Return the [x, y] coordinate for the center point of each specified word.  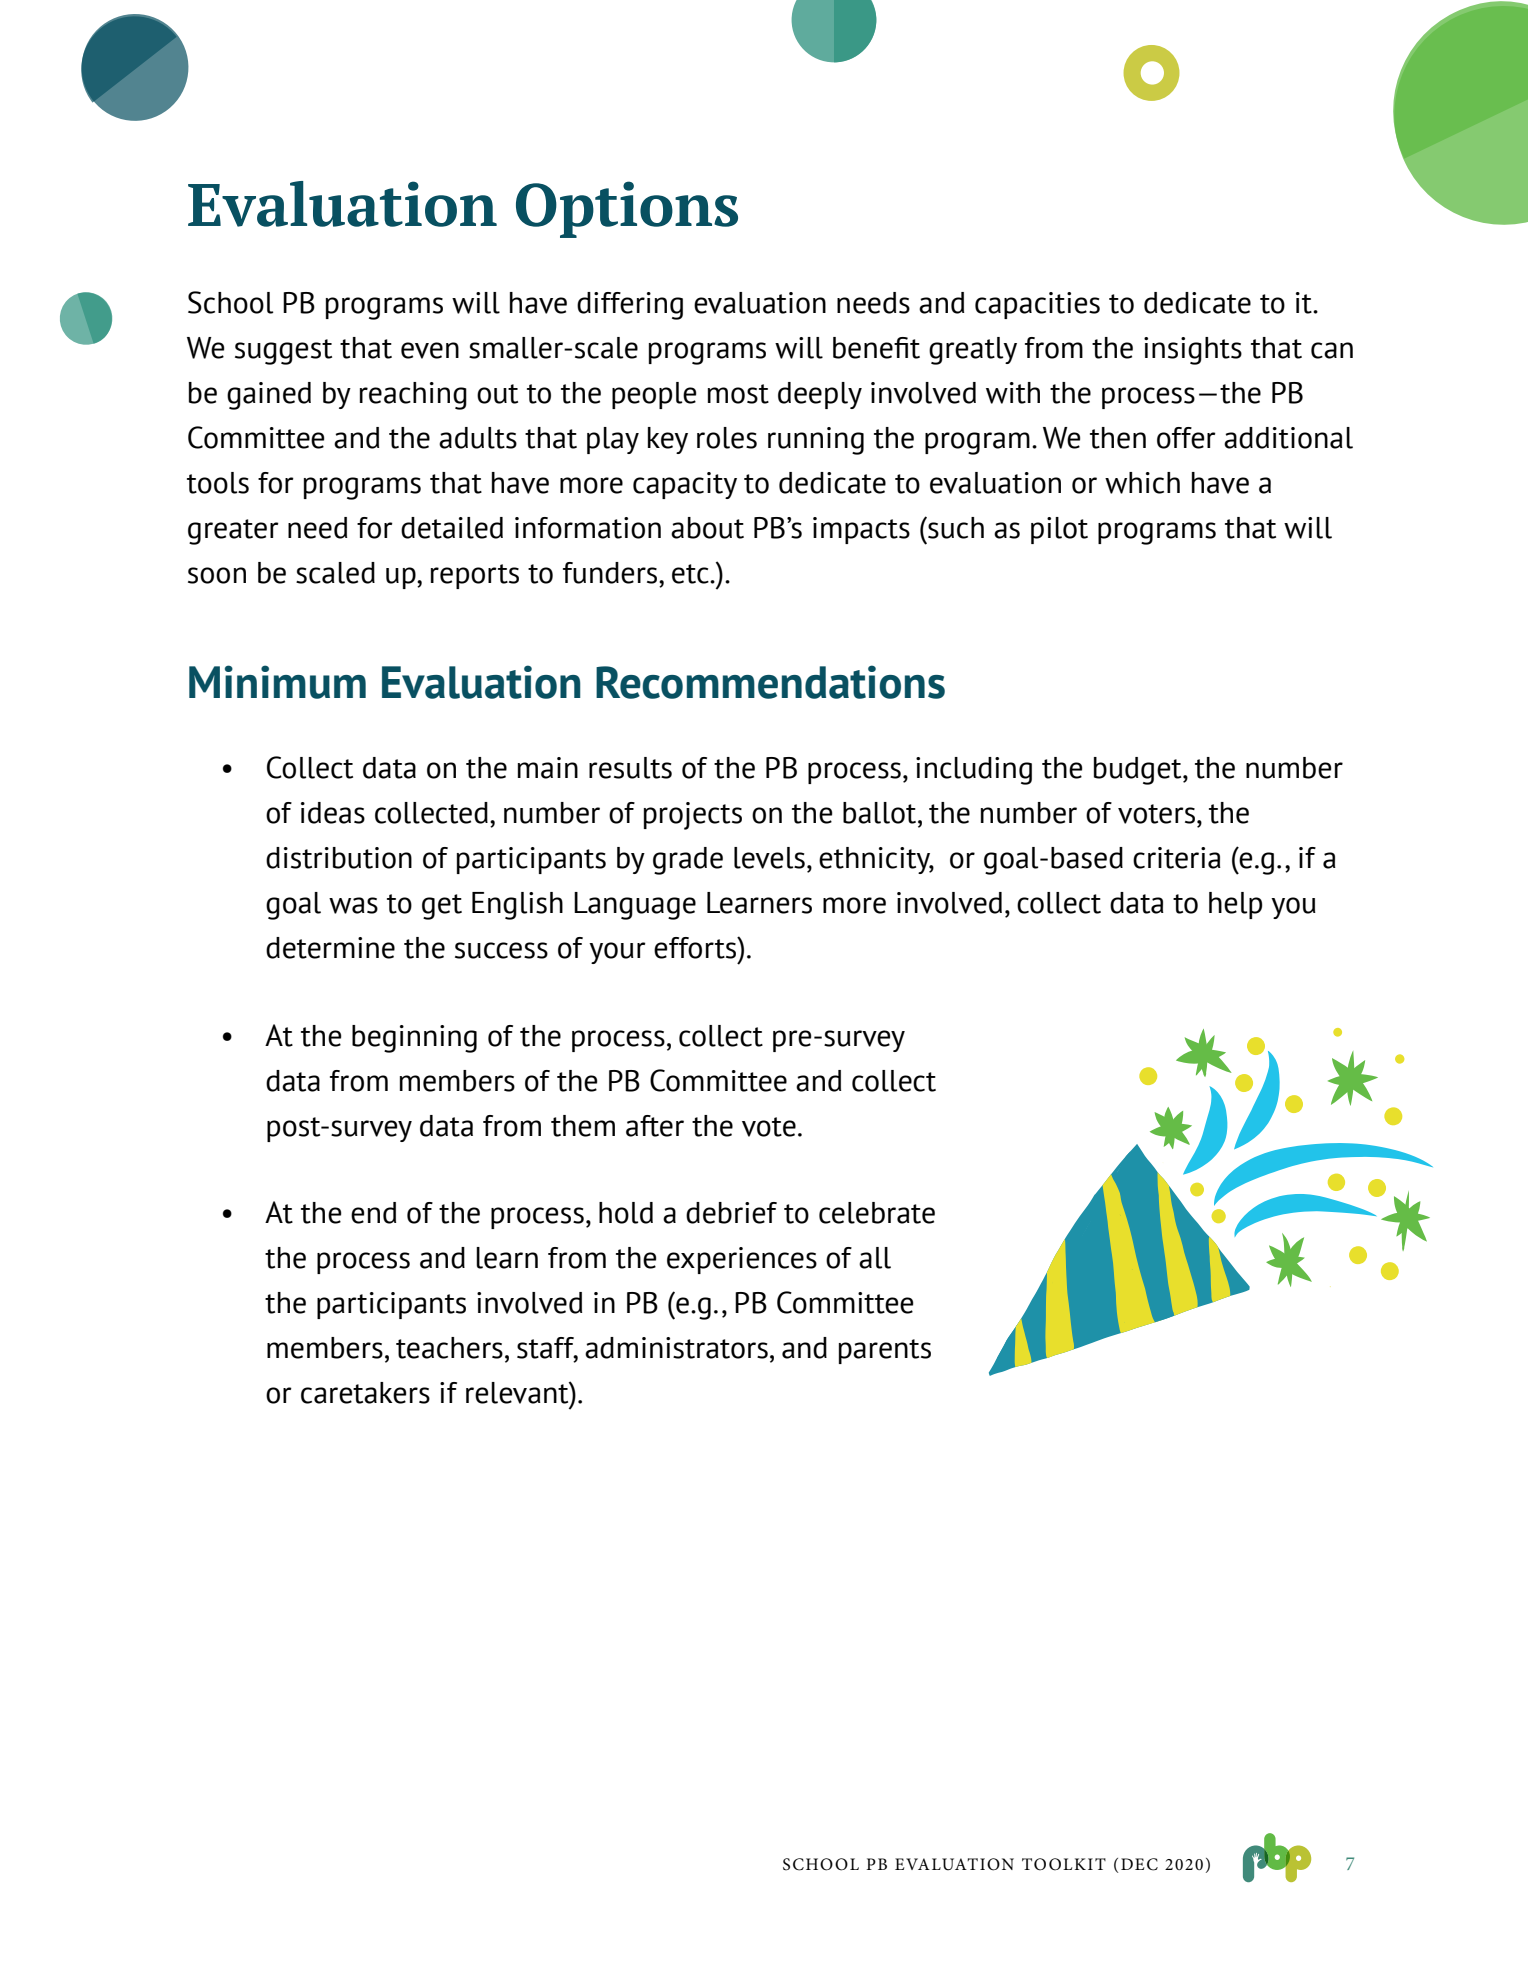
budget [1139, 771]
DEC [1139, 1864]
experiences [742, 1260]
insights [1193, 351]
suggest [283, 352]
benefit [876, 348]
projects [693, 816]
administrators [676, 1348]
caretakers [365, 1393]
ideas [333, 813]
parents [885, 1351]
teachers [449, 1348]
